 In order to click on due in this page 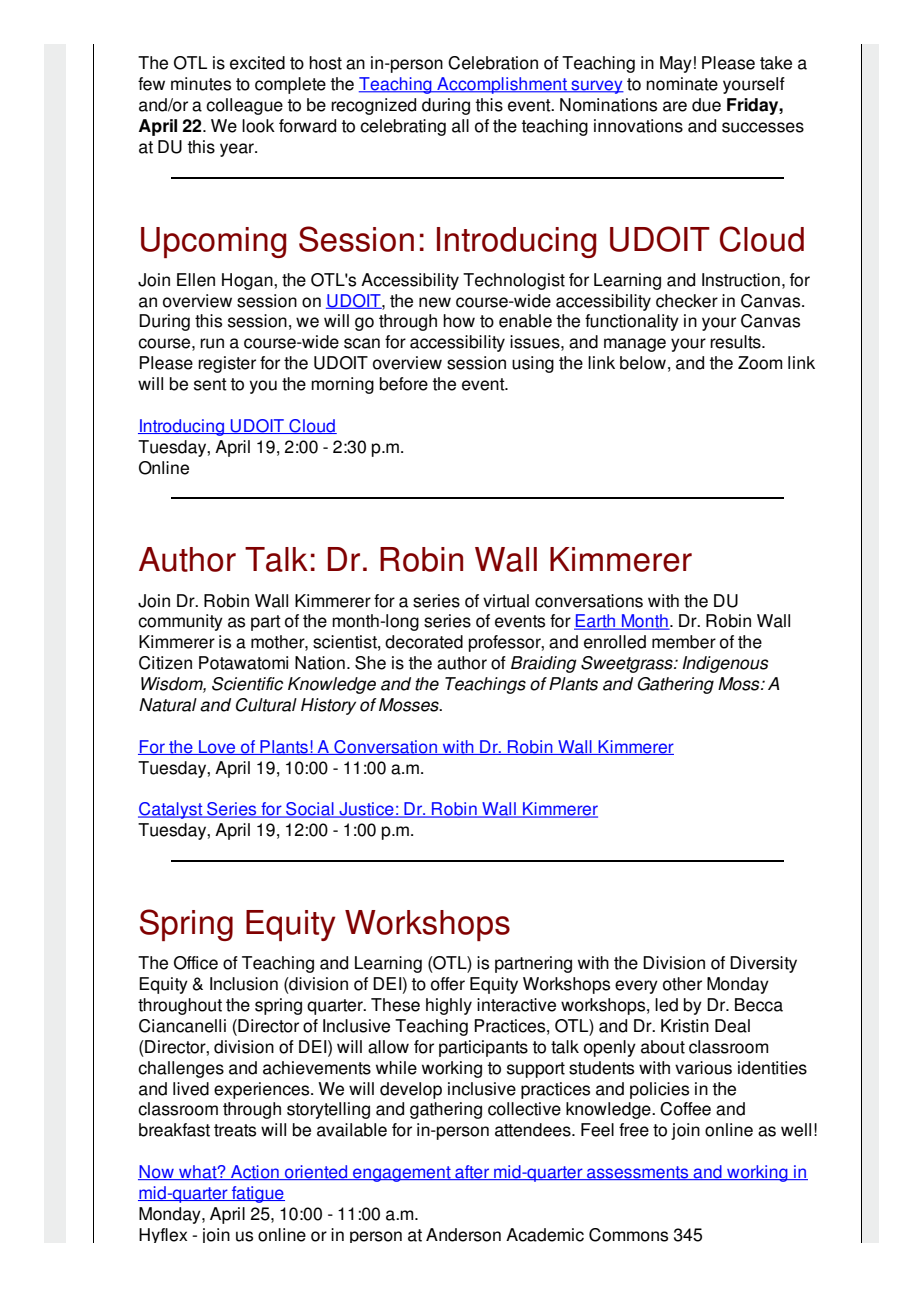, I will do `click(706, 105)`.
